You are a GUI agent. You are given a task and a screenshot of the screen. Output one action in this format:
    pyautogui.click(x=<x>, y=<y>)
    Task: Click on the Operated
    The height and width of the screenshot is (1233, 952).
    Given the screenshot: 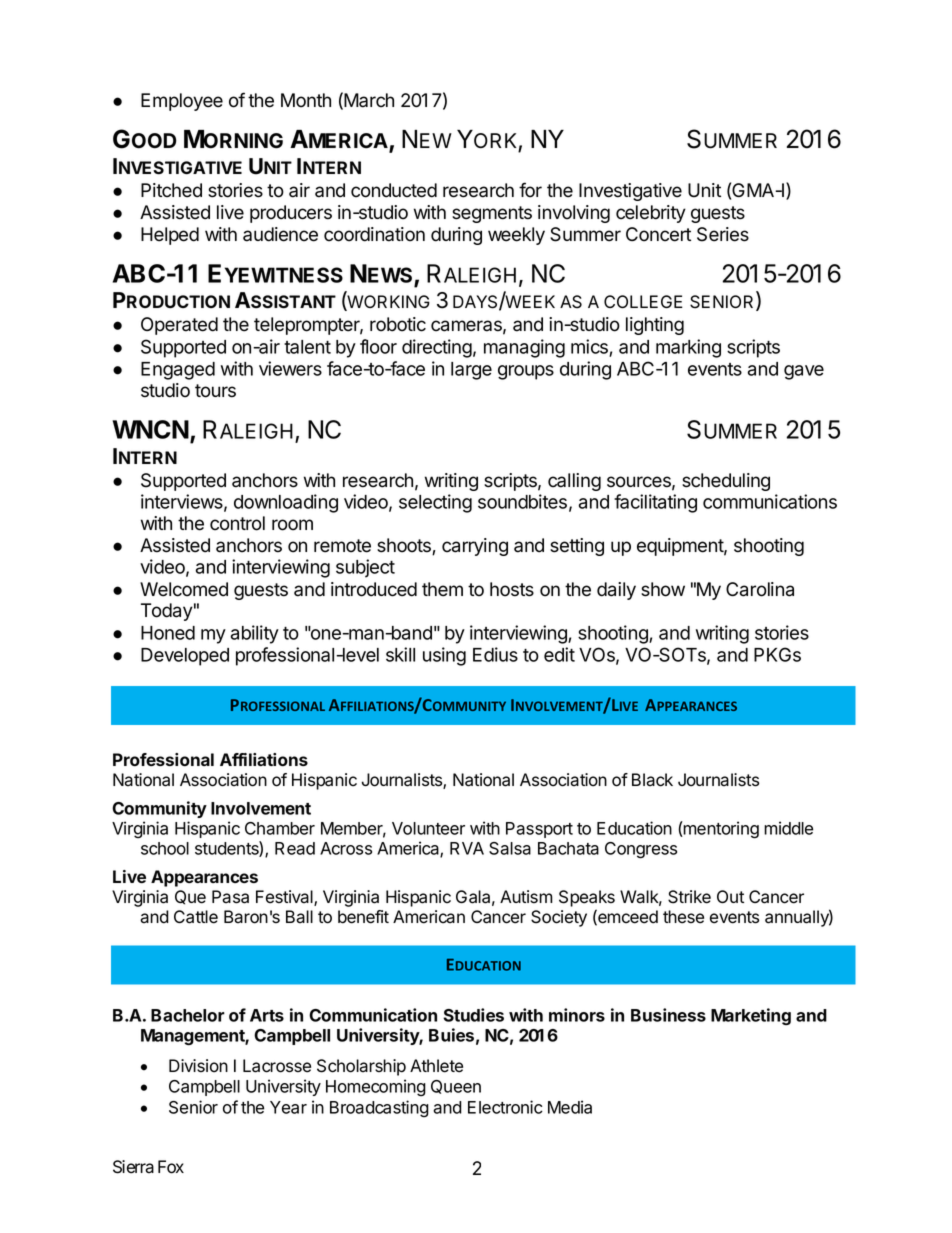 What is the action you would take?
    pyautogui.click(x=179, y=326)
